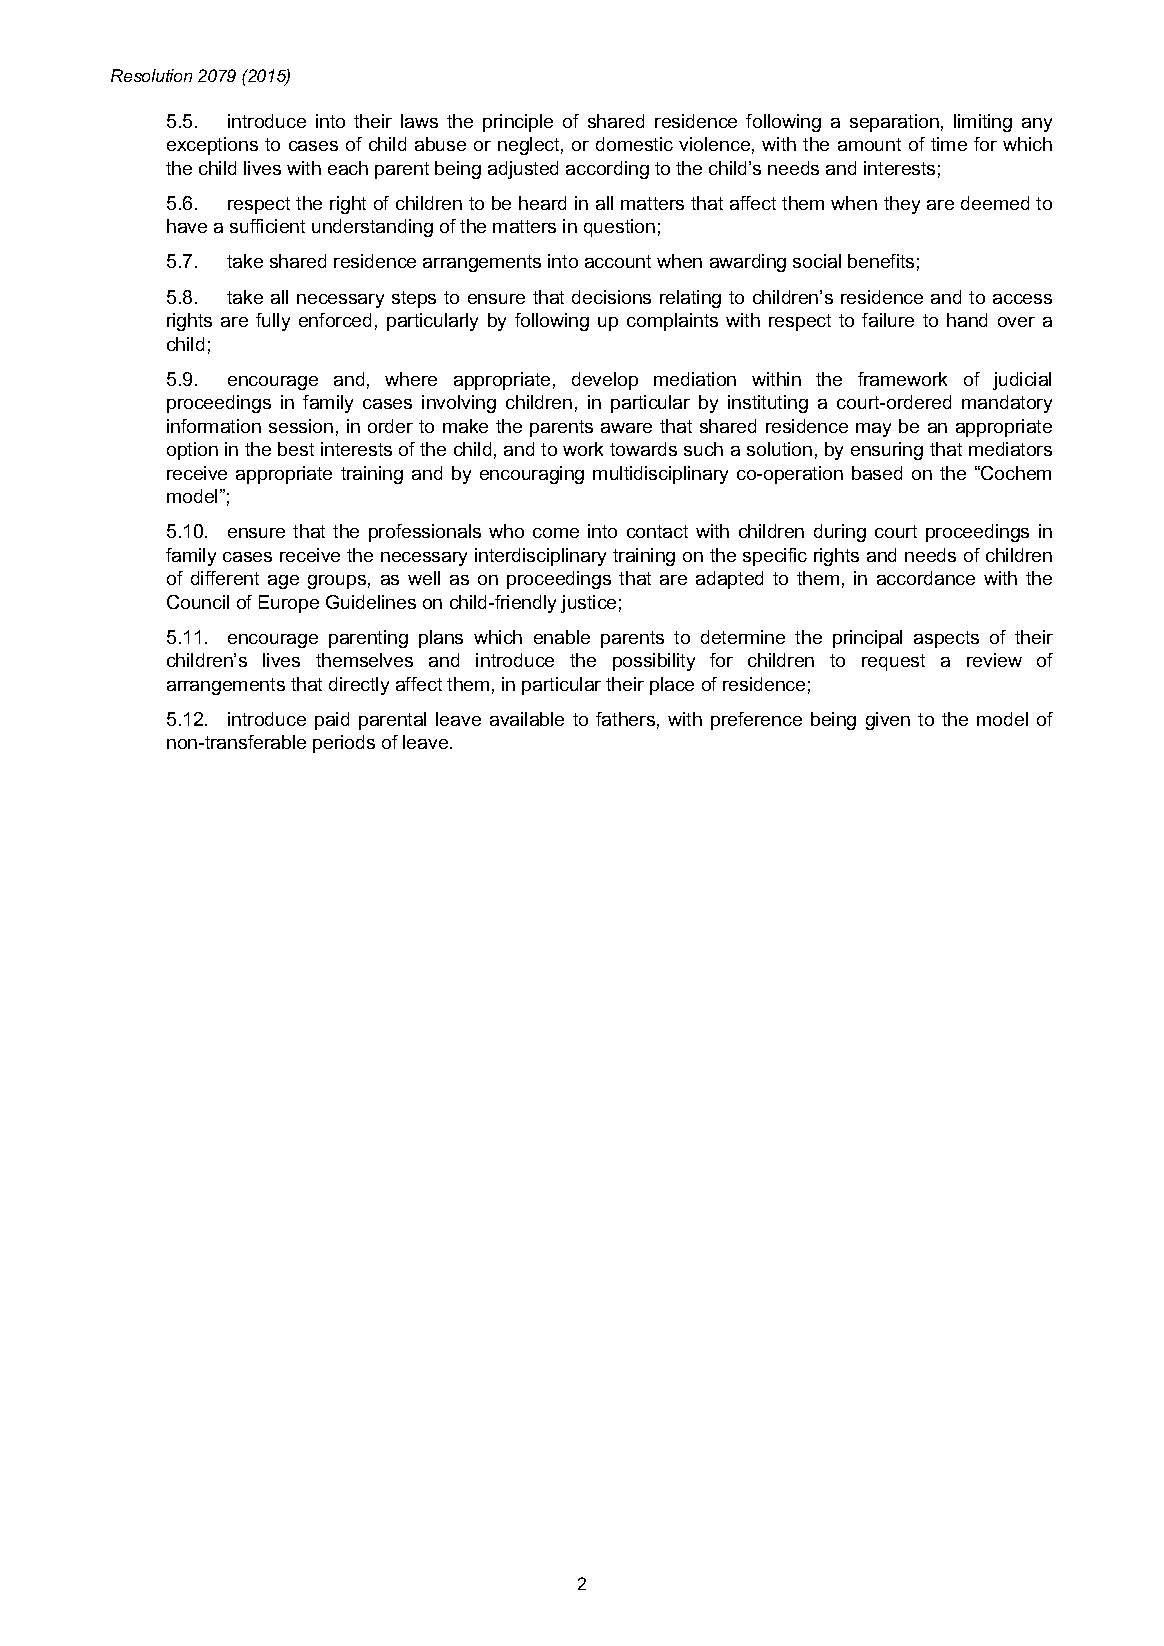 Image resolution: width=1164 pixels, height=1646 pixels. Describe the element at coordinates (273, 322) in the document. I see `fully` at that location.
